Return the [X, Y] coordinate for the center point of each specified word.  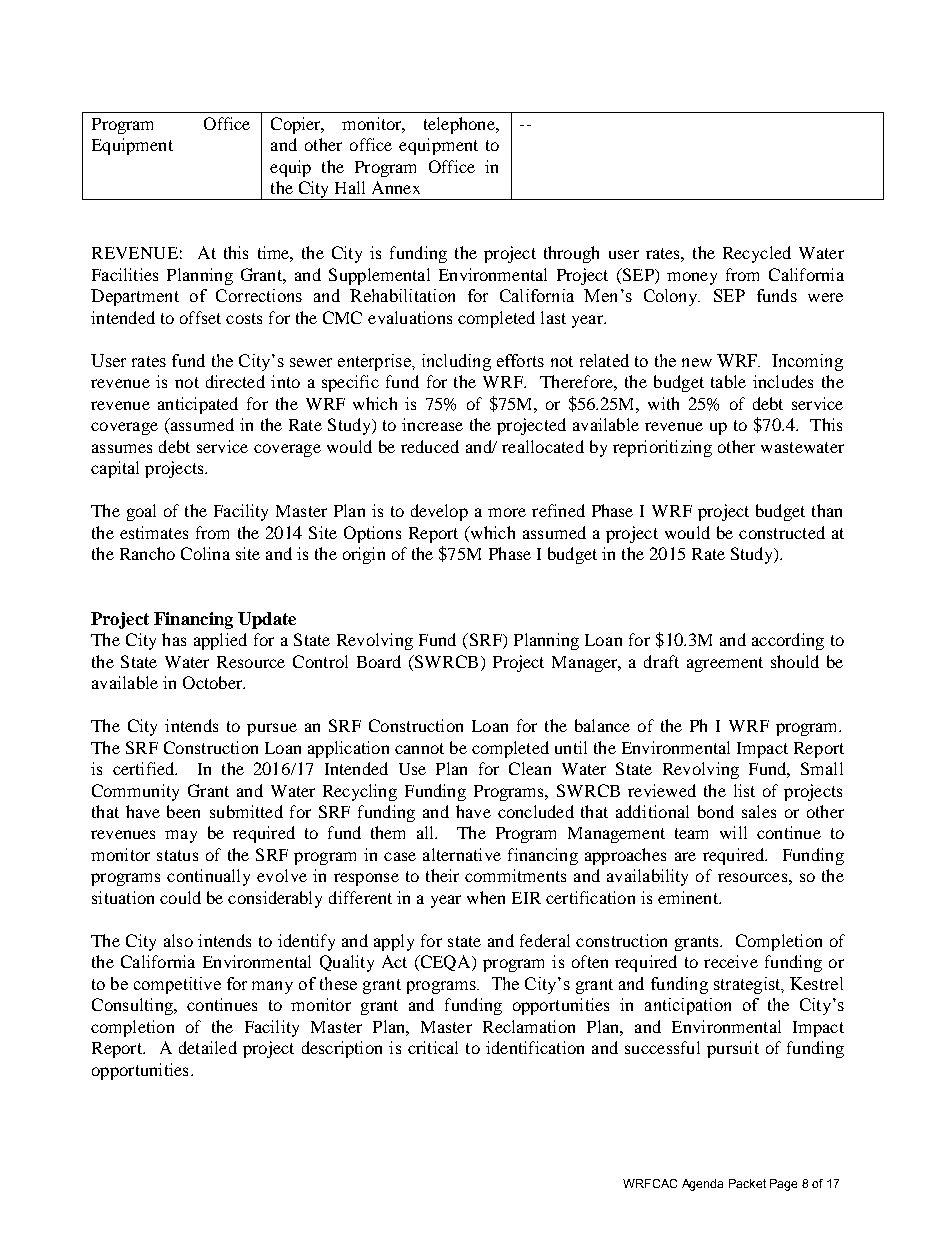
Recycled [757, 254]
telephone [460, 125]
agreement [725, 664]
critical [433, 1047]
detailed [208, 1047]
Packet [747, 1183]
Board [379, 661]
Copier [297, 125]
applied [220, 641]
